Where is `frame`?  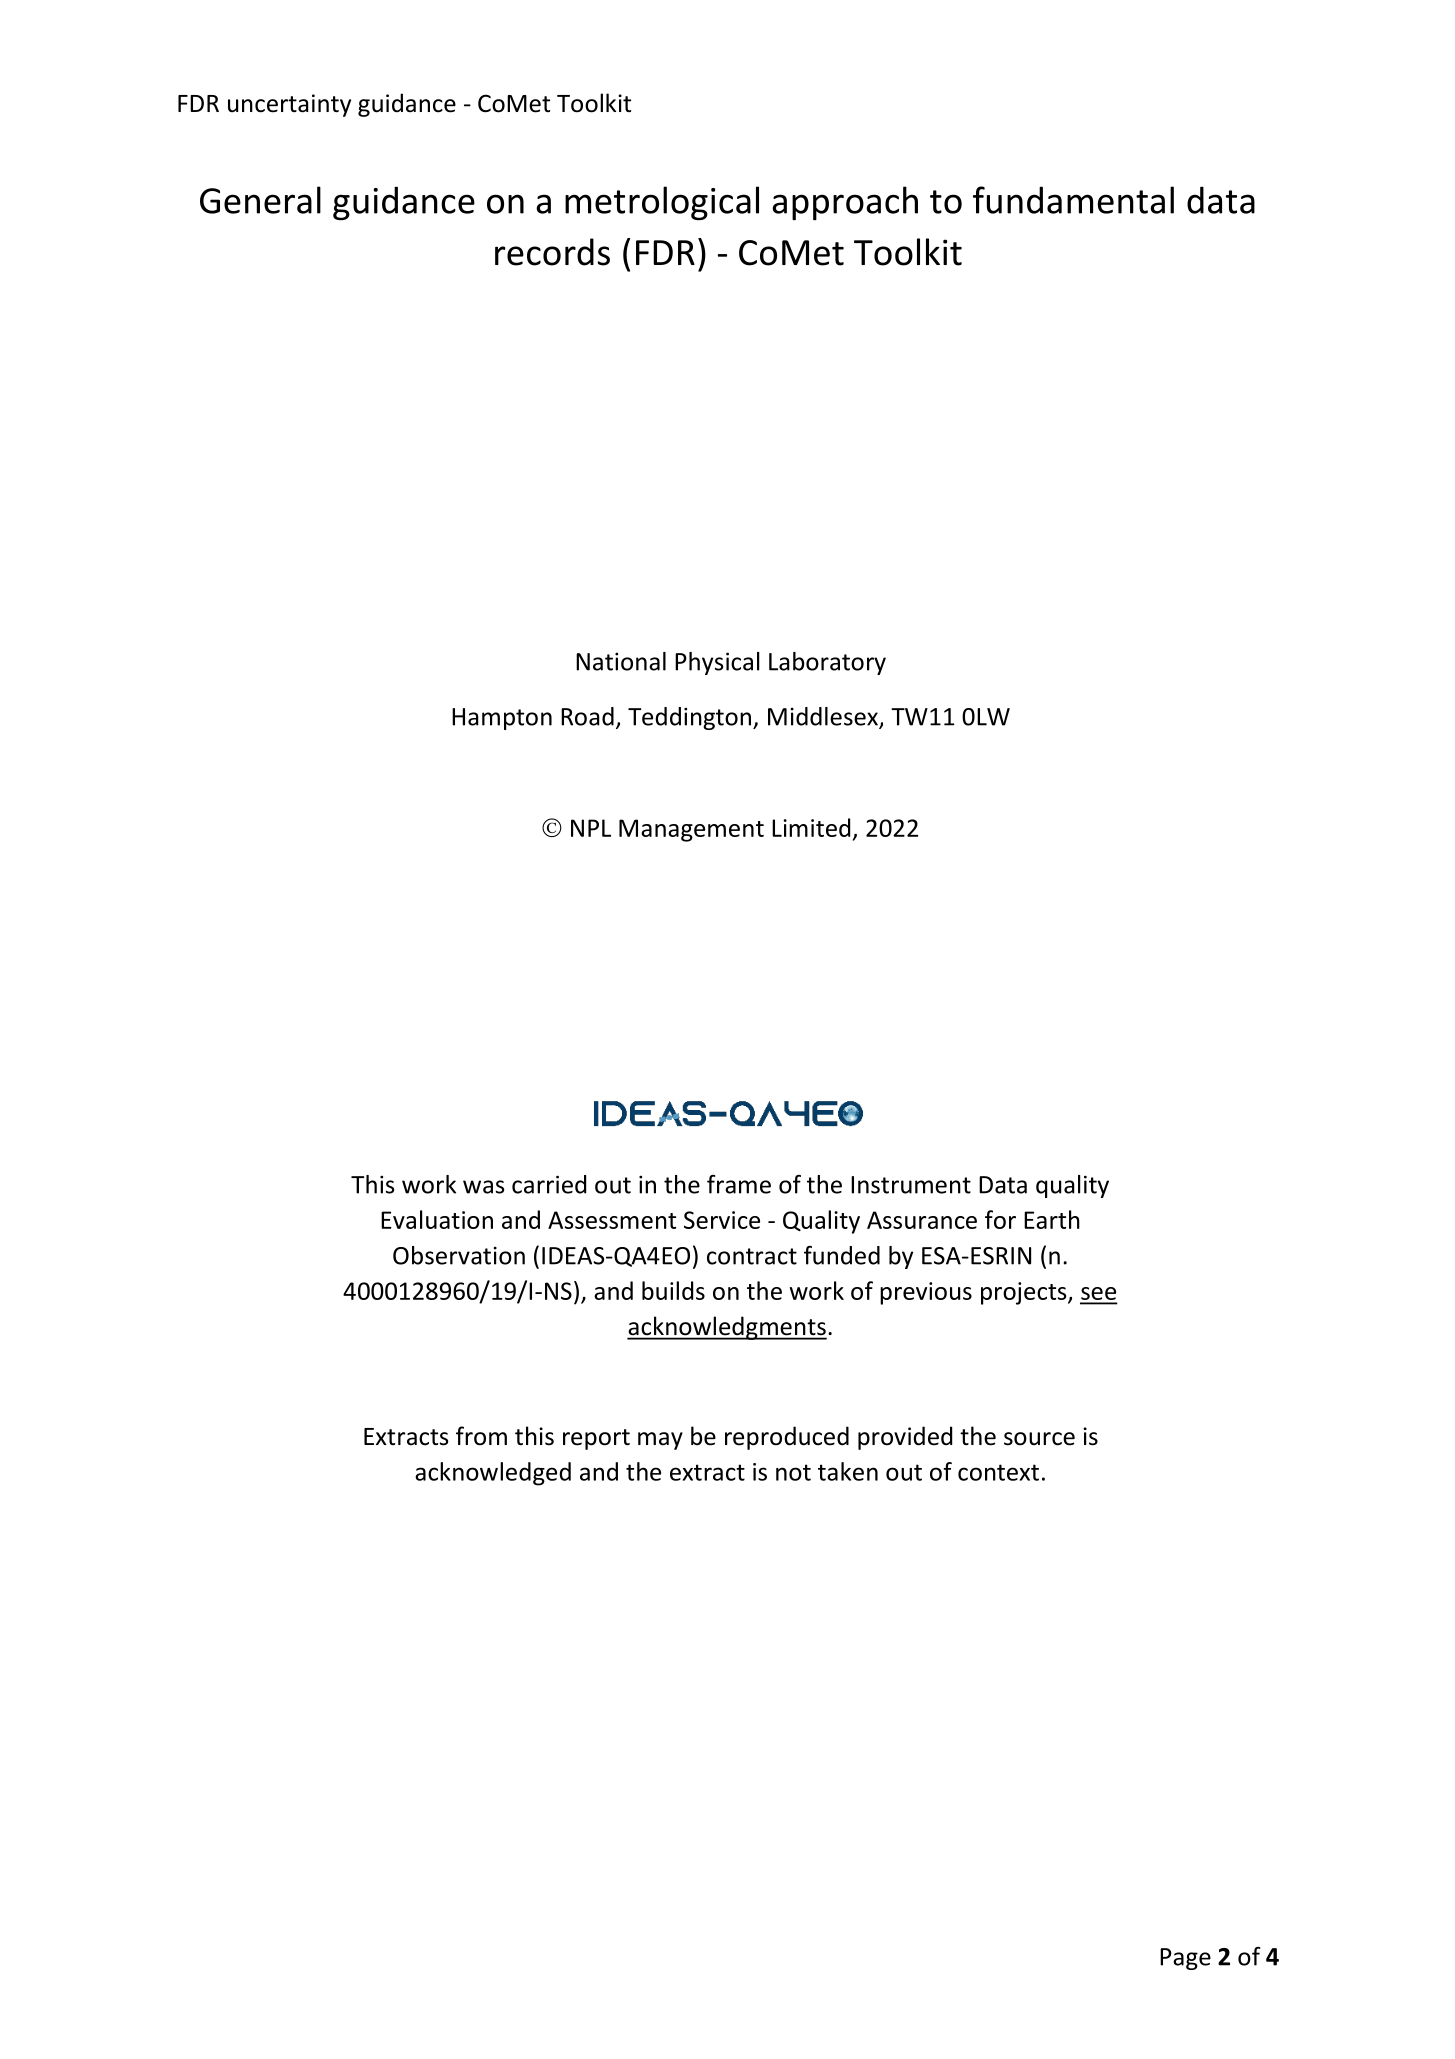
frame is located at coordinates (739, 1184).
